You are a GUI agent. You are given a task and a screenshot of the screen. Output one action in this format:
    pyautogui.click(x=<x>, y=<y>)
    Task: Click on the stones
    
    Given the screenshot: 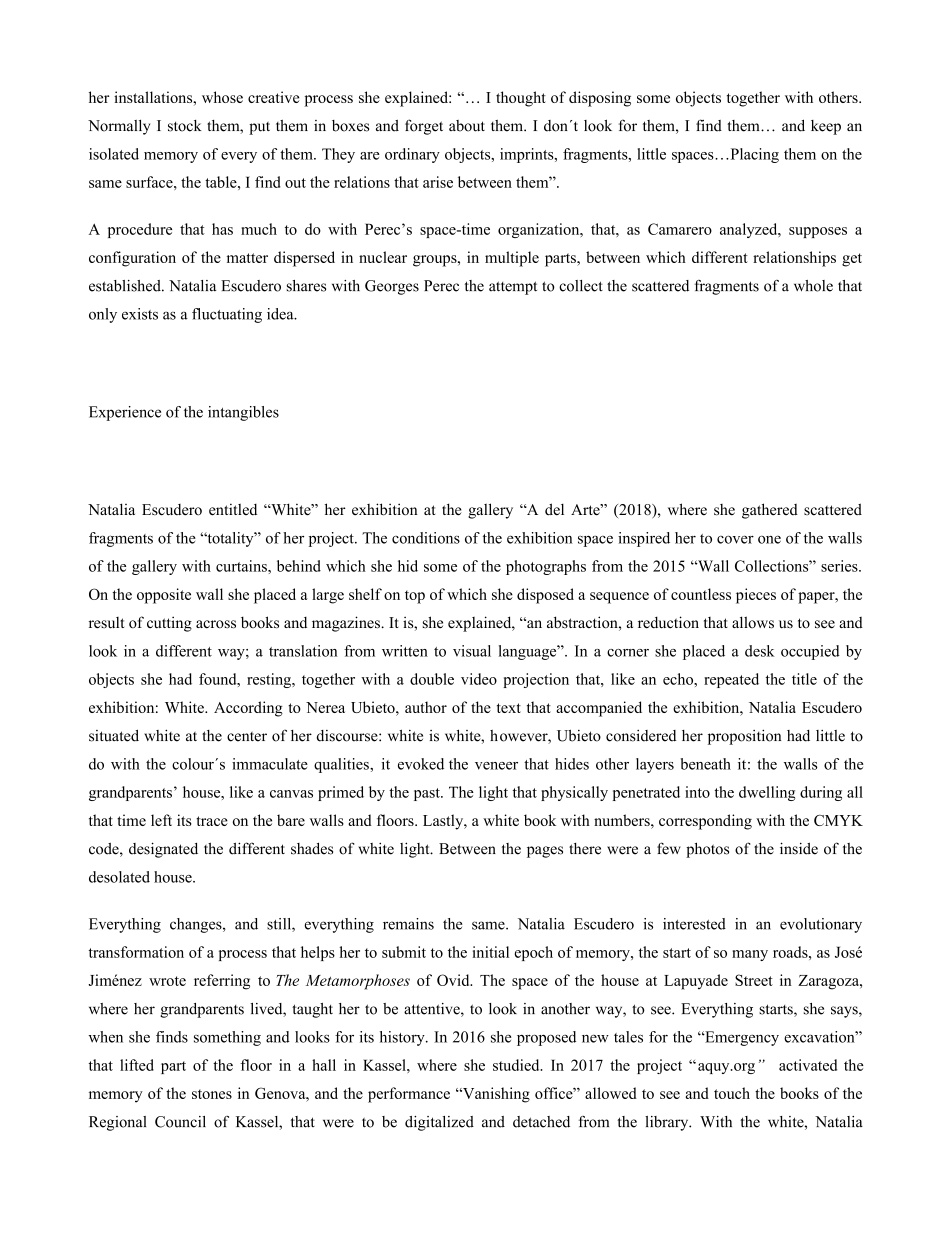 What is the action you would take?
    pyautogui.click(x=212, y=1094)
